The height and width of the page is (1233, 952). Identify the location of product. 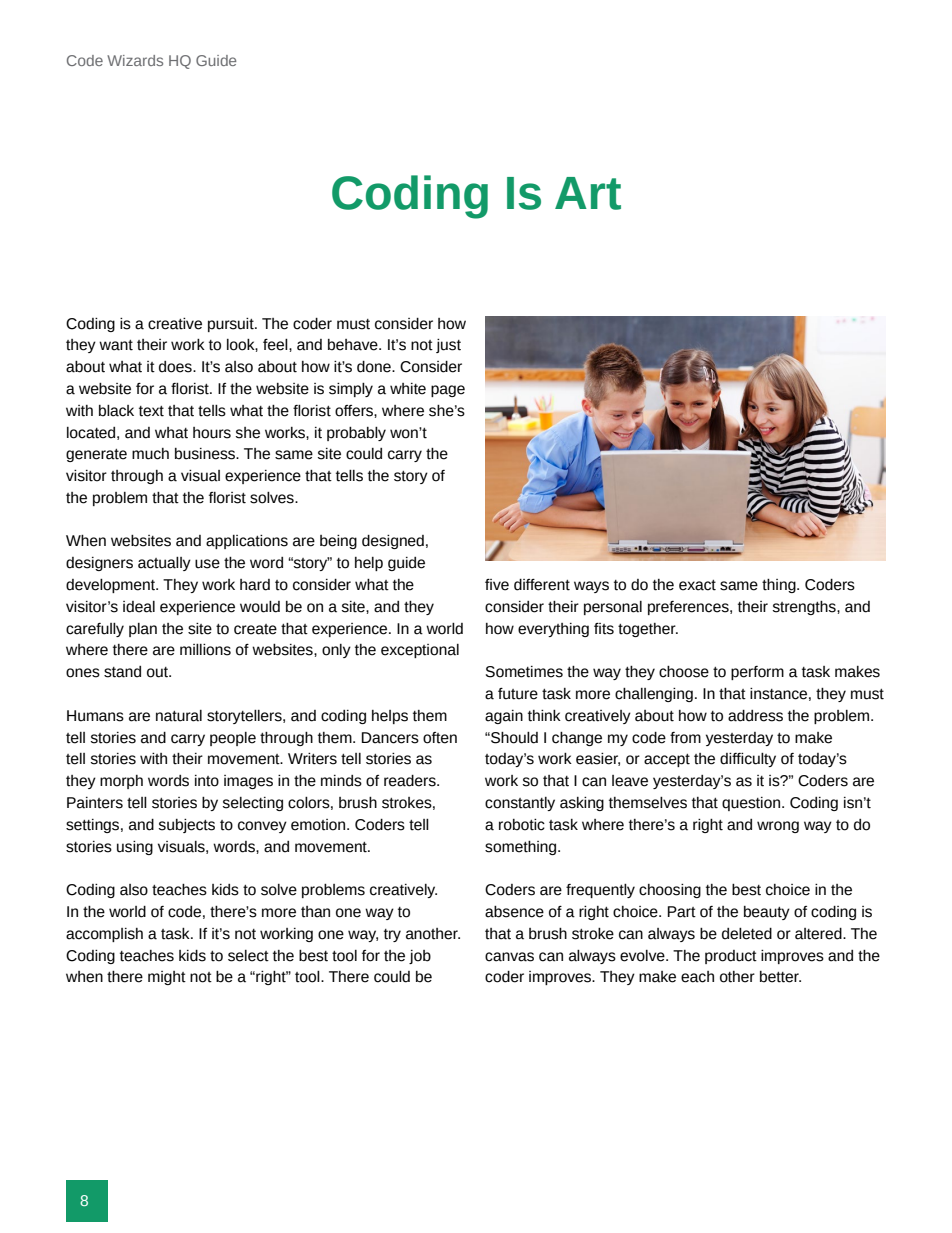
(731, 957).
